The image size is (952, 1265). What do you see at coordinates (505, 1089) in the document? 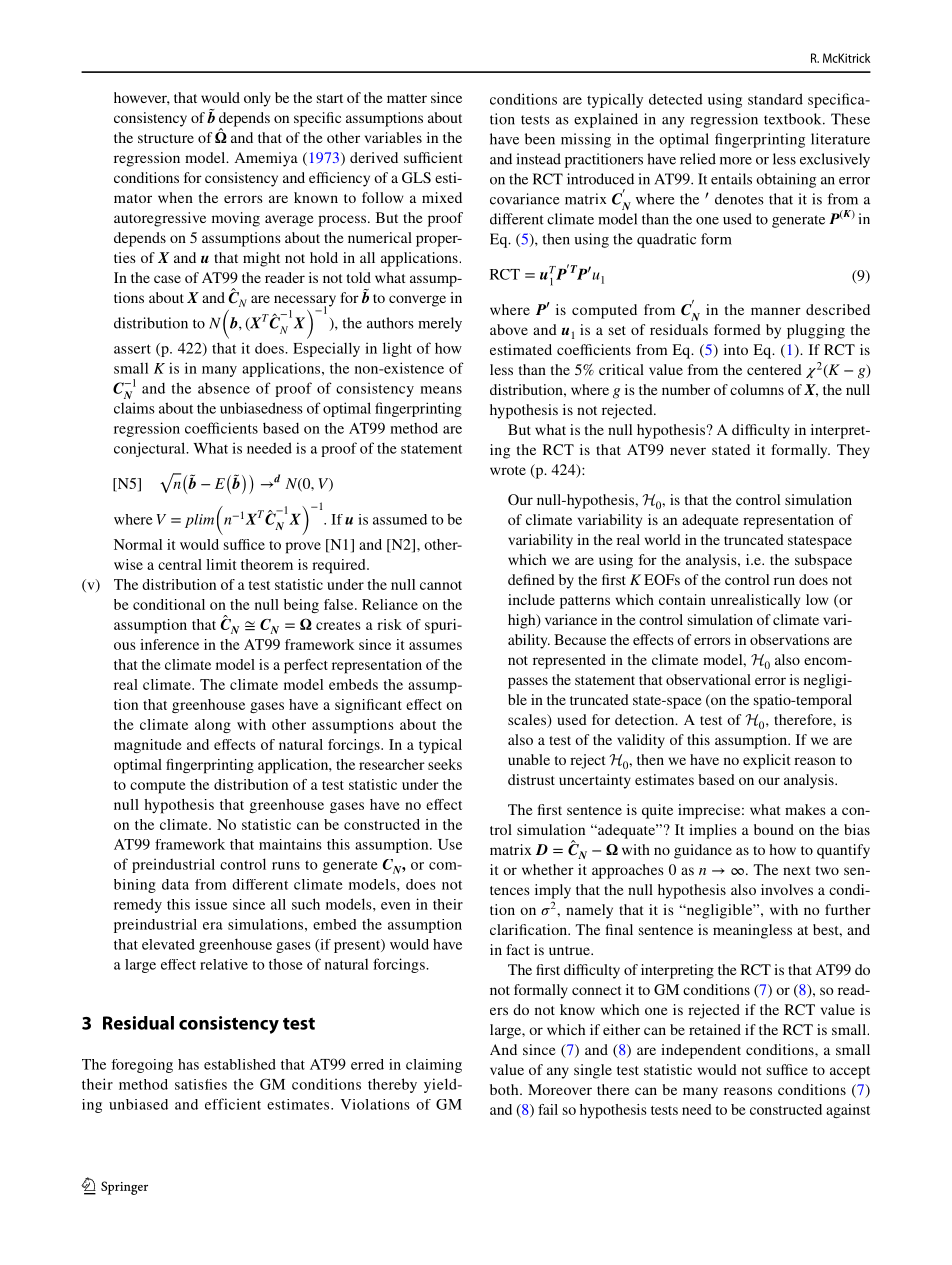
I see `both` at bounding box center [505, 1089].
